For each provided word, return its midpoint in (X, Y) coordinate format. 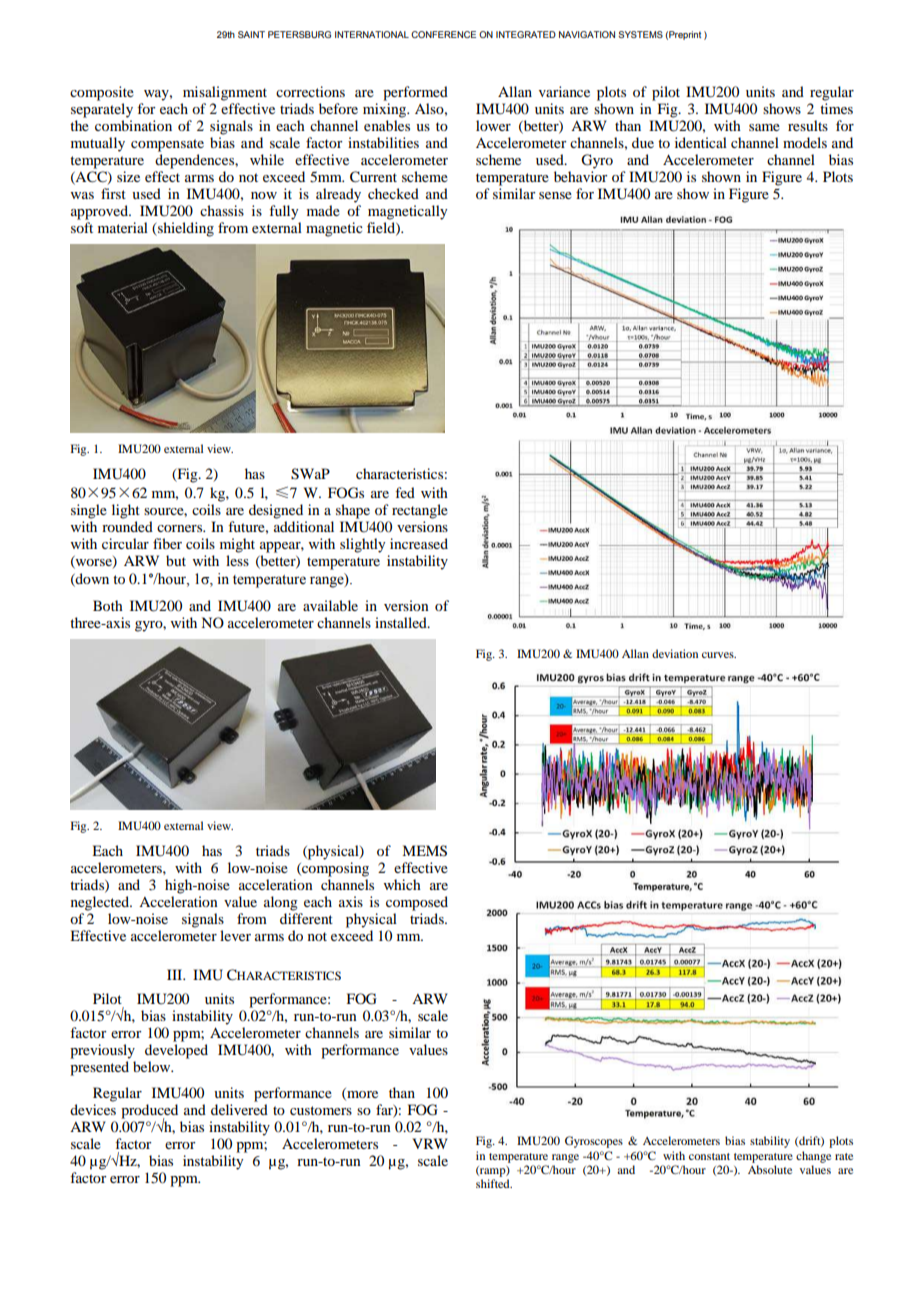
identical (701, 142)
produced (149, 1112)
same (764, 127)
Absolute (770, 1169)
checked (393, 193)
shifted (494, 1183)
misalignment (225, 93)
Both (108, 605)
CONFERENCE (443, 34)
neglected (101, 903)
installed (402, 622)
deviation (675, 653)
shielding (185, 229)
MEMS (424, 851)
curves (719, 655)
